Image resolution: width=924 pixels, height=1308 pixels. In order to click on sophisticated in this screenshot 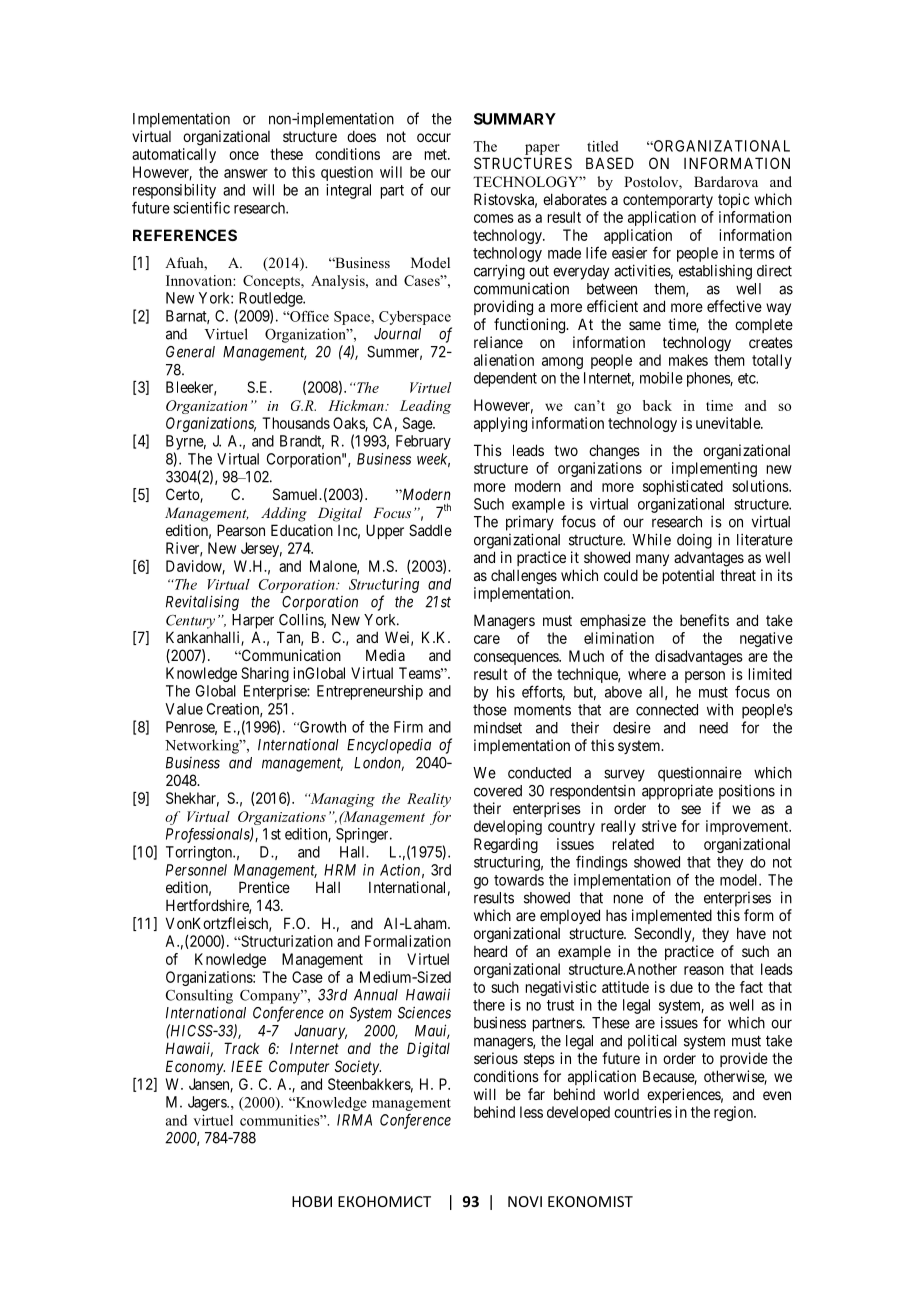, I will do `click(683, 487)`.
